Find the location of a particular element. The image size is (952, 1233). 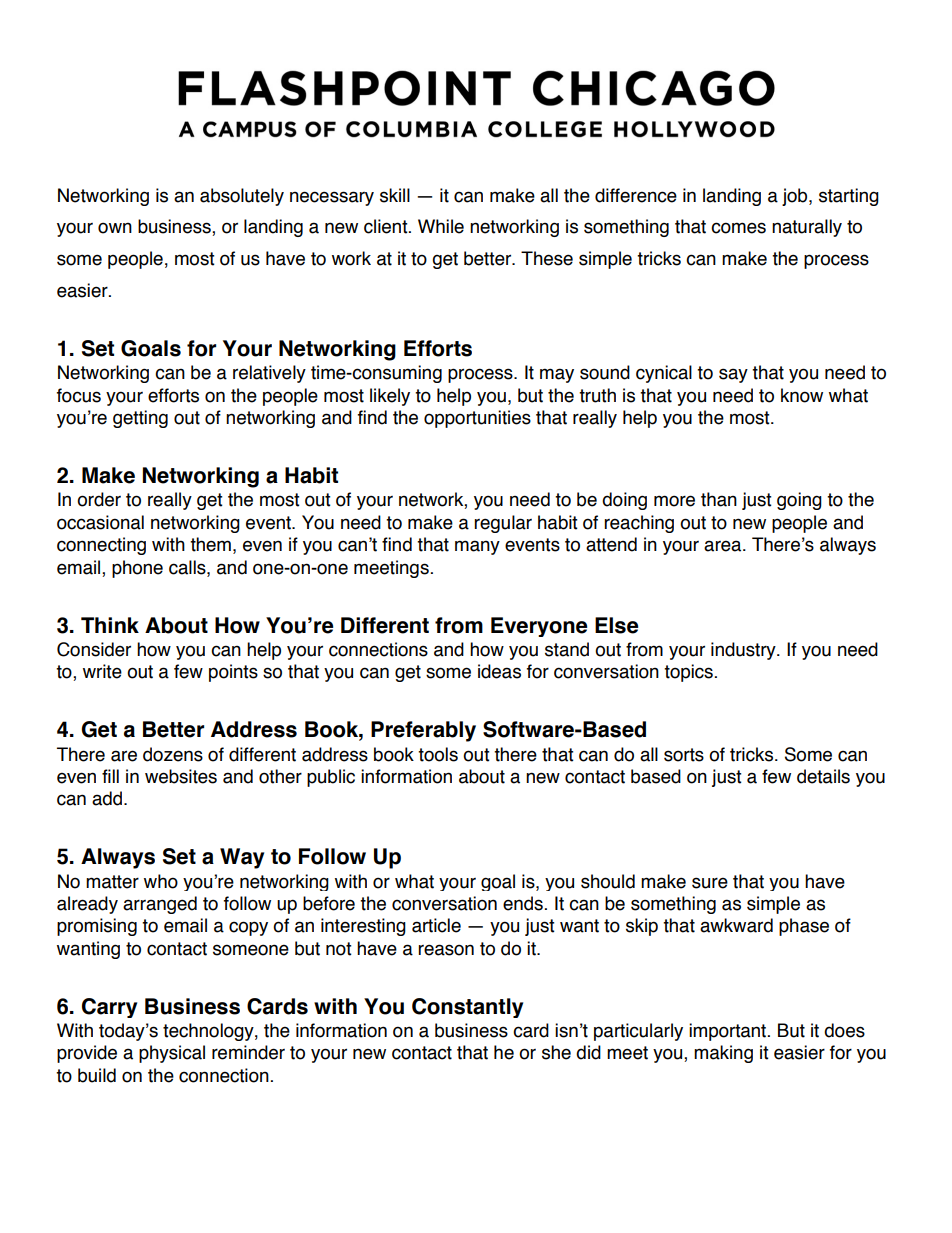

While is located at coordinates (441, 226).
